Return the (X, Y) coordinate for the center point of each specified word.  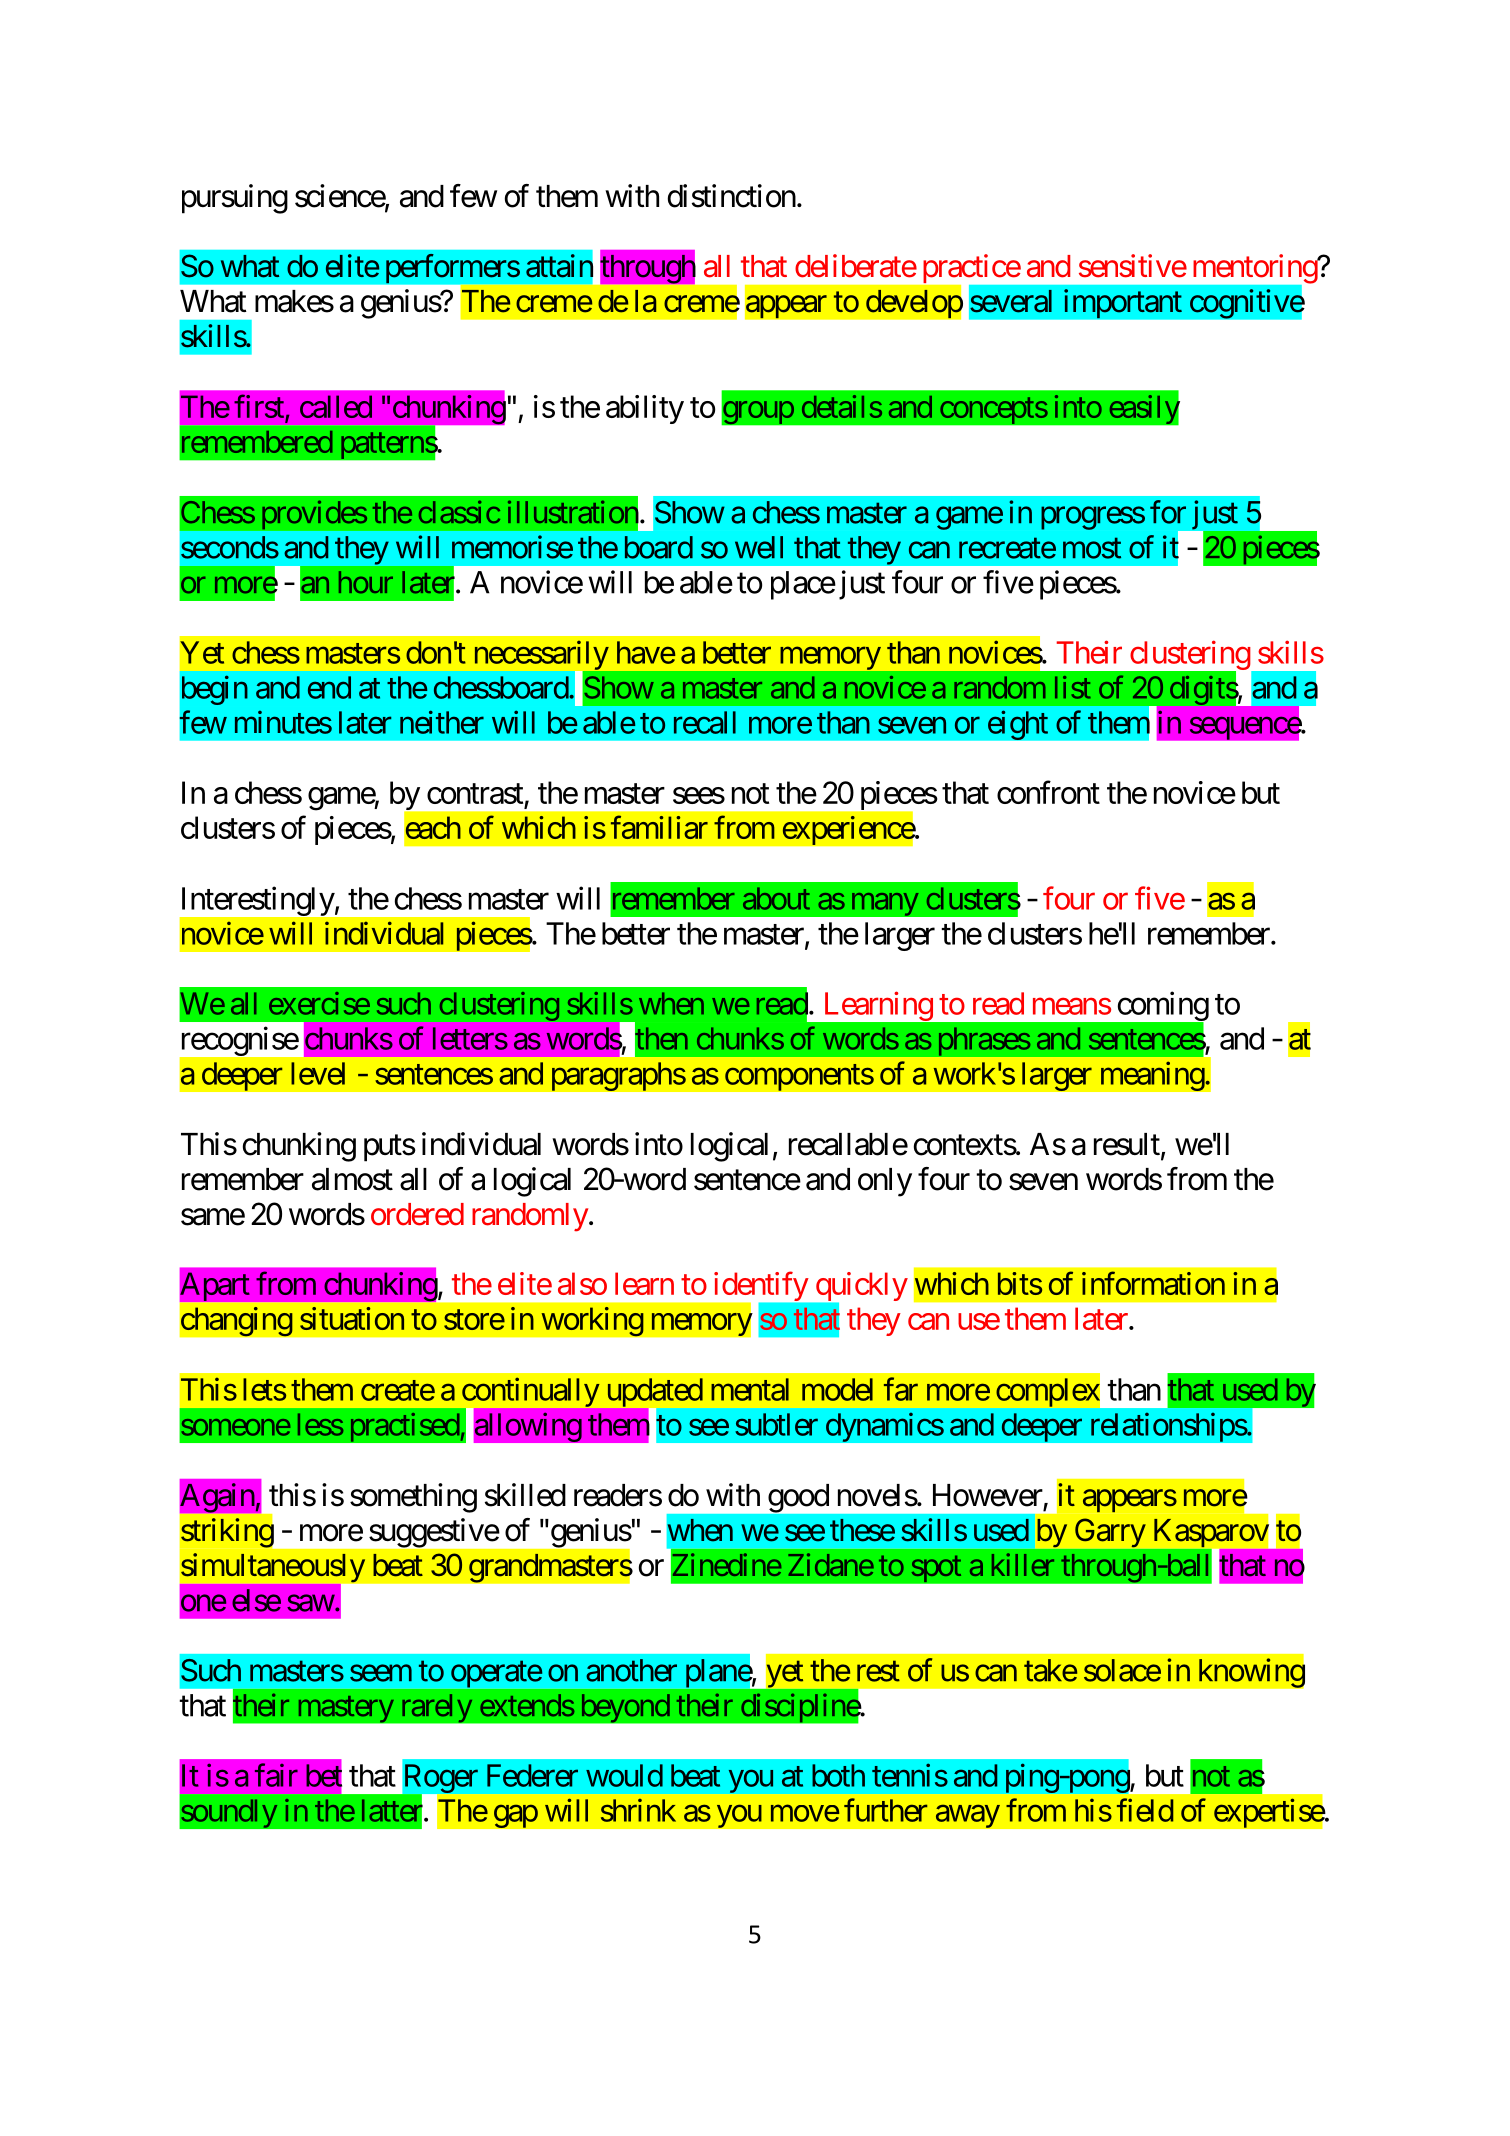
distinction (732, 196)
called (336, 406)
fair (276, 1775)
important (1123, 304)
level (318, 1073)
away (967, 1816)
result (1127, 1144)
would (624, 1775)
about (776, 898)
